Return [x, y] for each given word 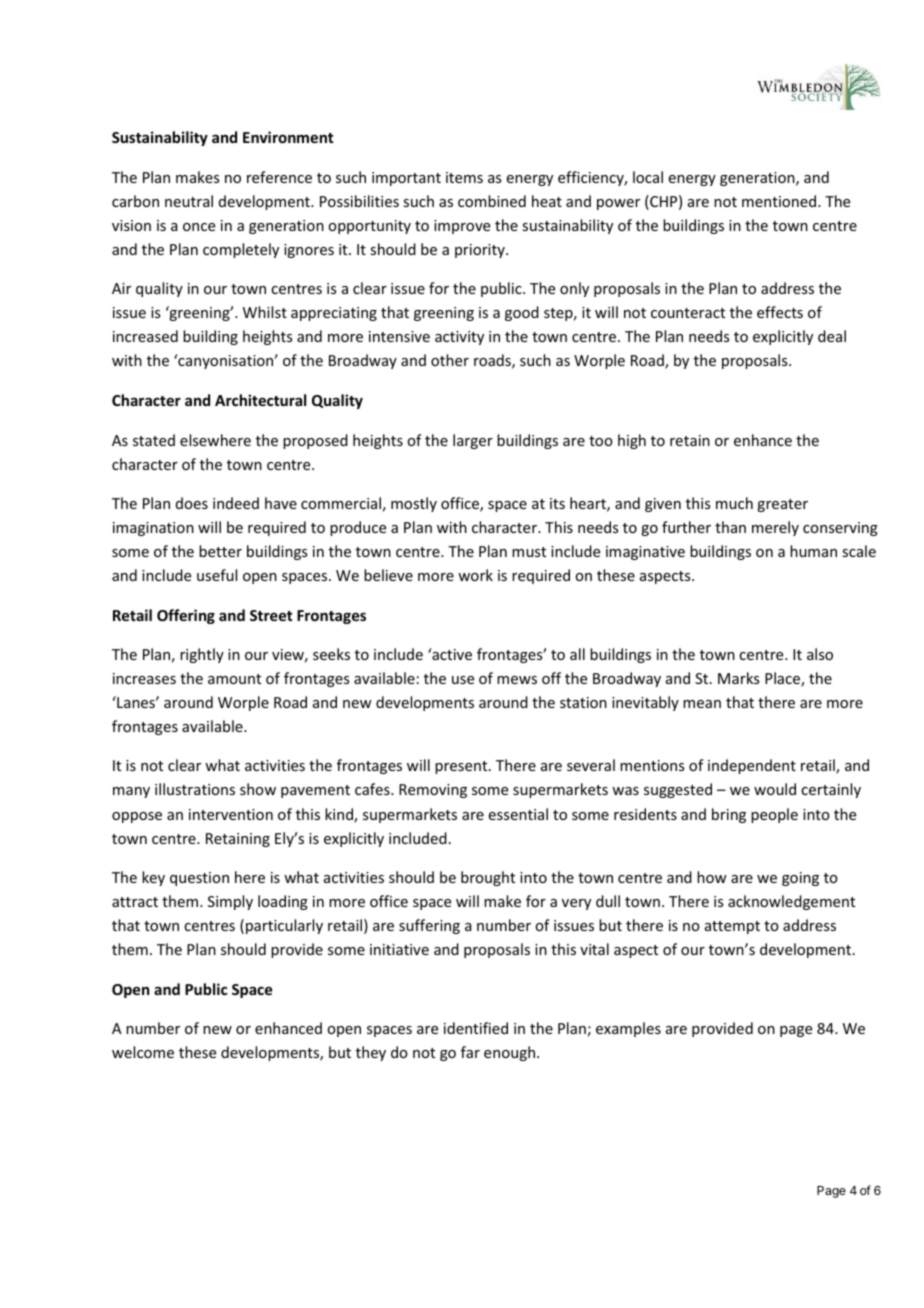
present [462, 767]
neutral [189, 201]
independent [752, 766]
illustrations [195, 789]
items [464, 177]
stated [154, 440]
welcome [143, 1052]
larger [473, 441]
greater [782, 505]
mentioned [780, 201]
